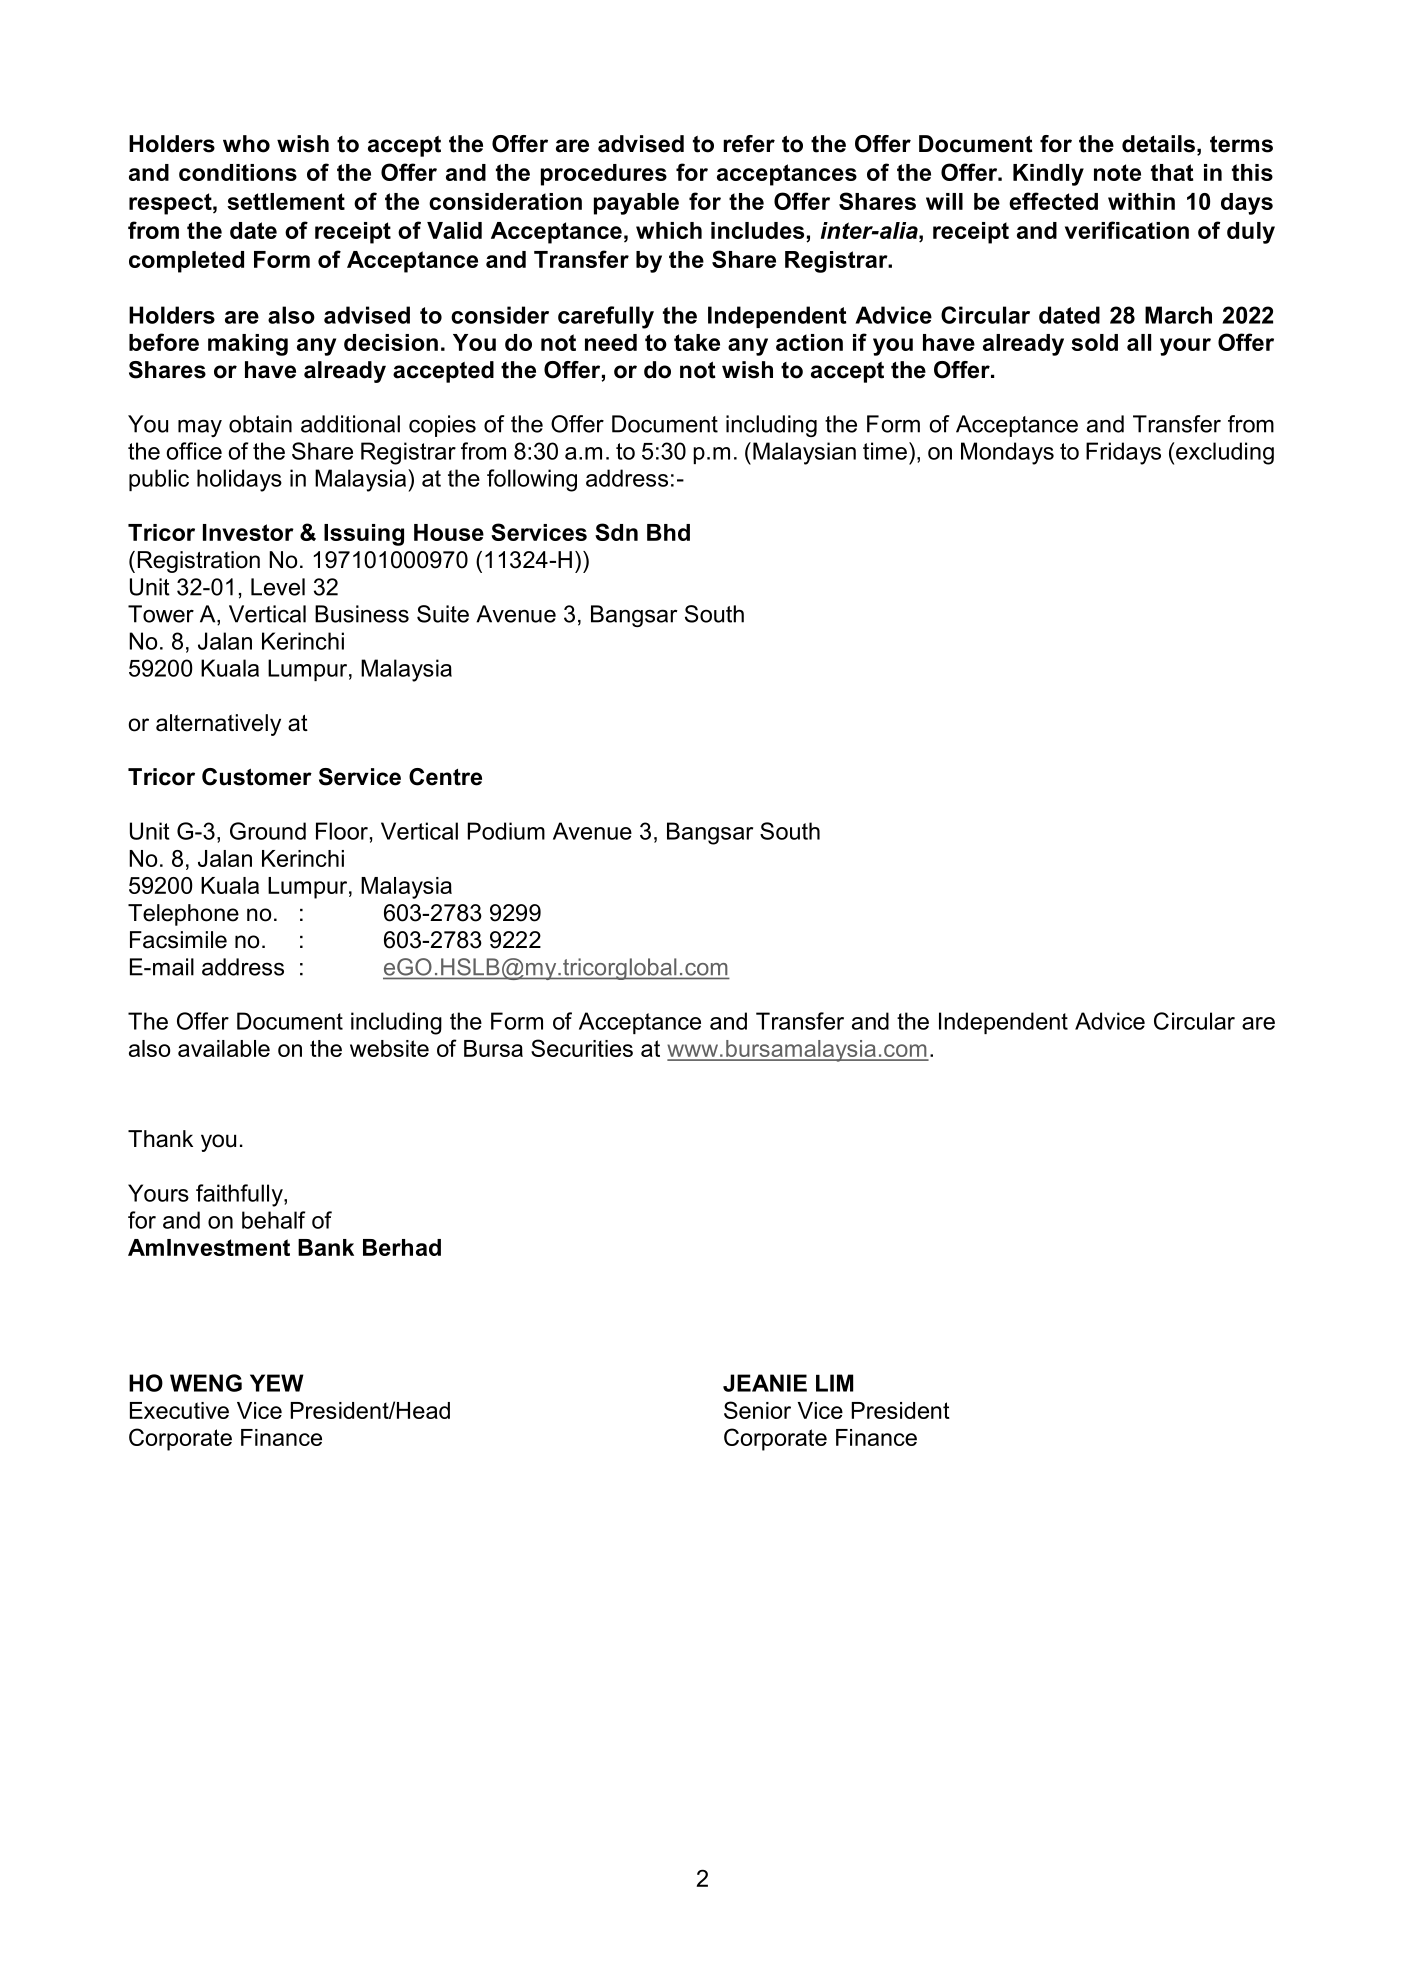 The image size is (1405, 1987). What do you see at coordinates (257, 777) in the page?
I see `Customer` at bounding box center [257, 777].
